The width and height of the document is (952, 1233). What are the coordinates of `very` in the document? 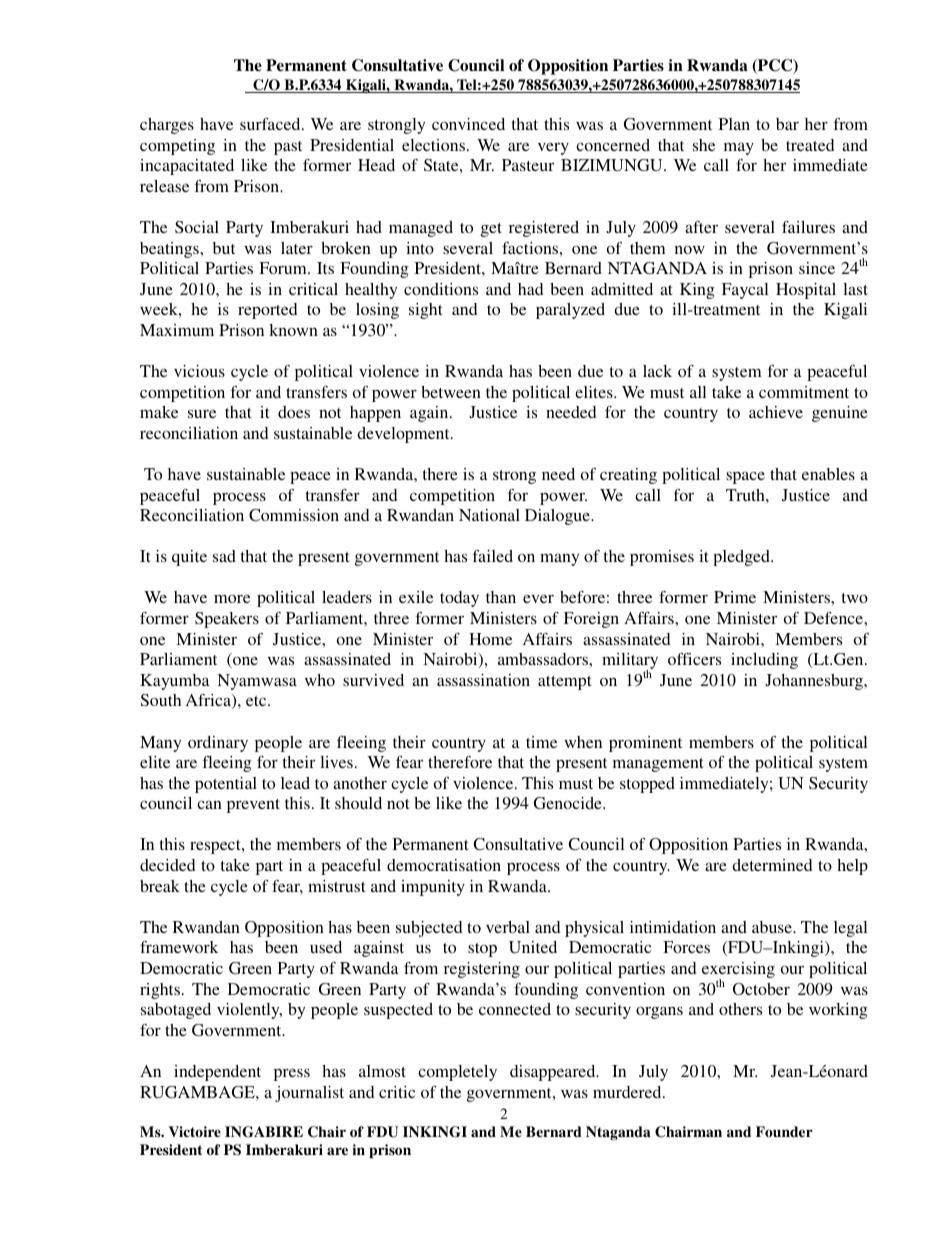 It's located at (553, 149).
